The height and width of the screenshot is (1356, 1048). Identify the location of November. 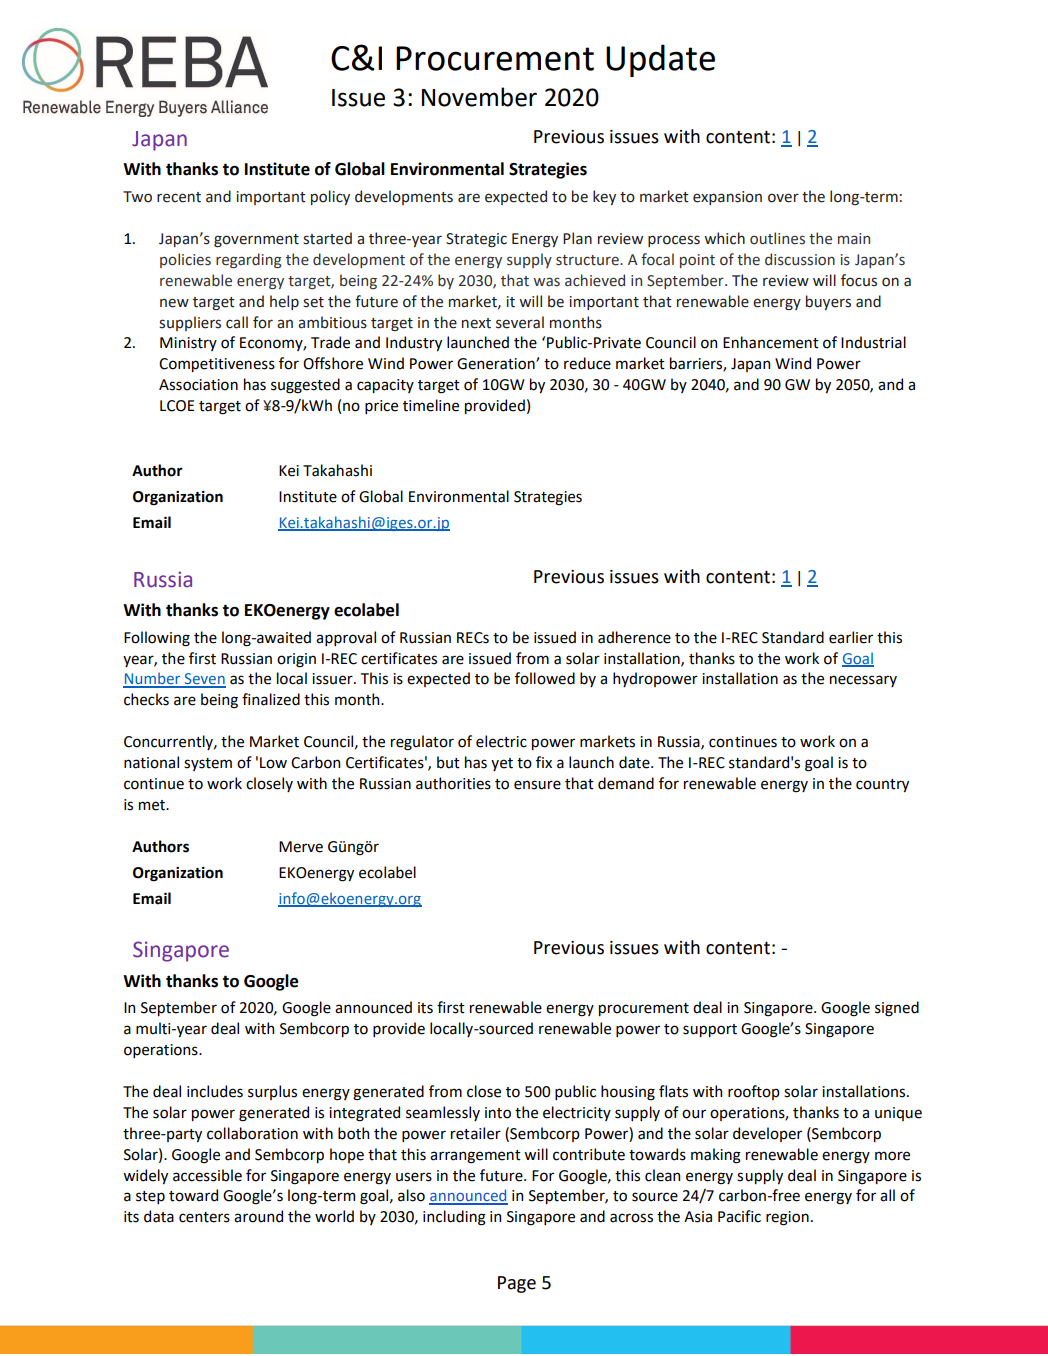
(479, 97).
